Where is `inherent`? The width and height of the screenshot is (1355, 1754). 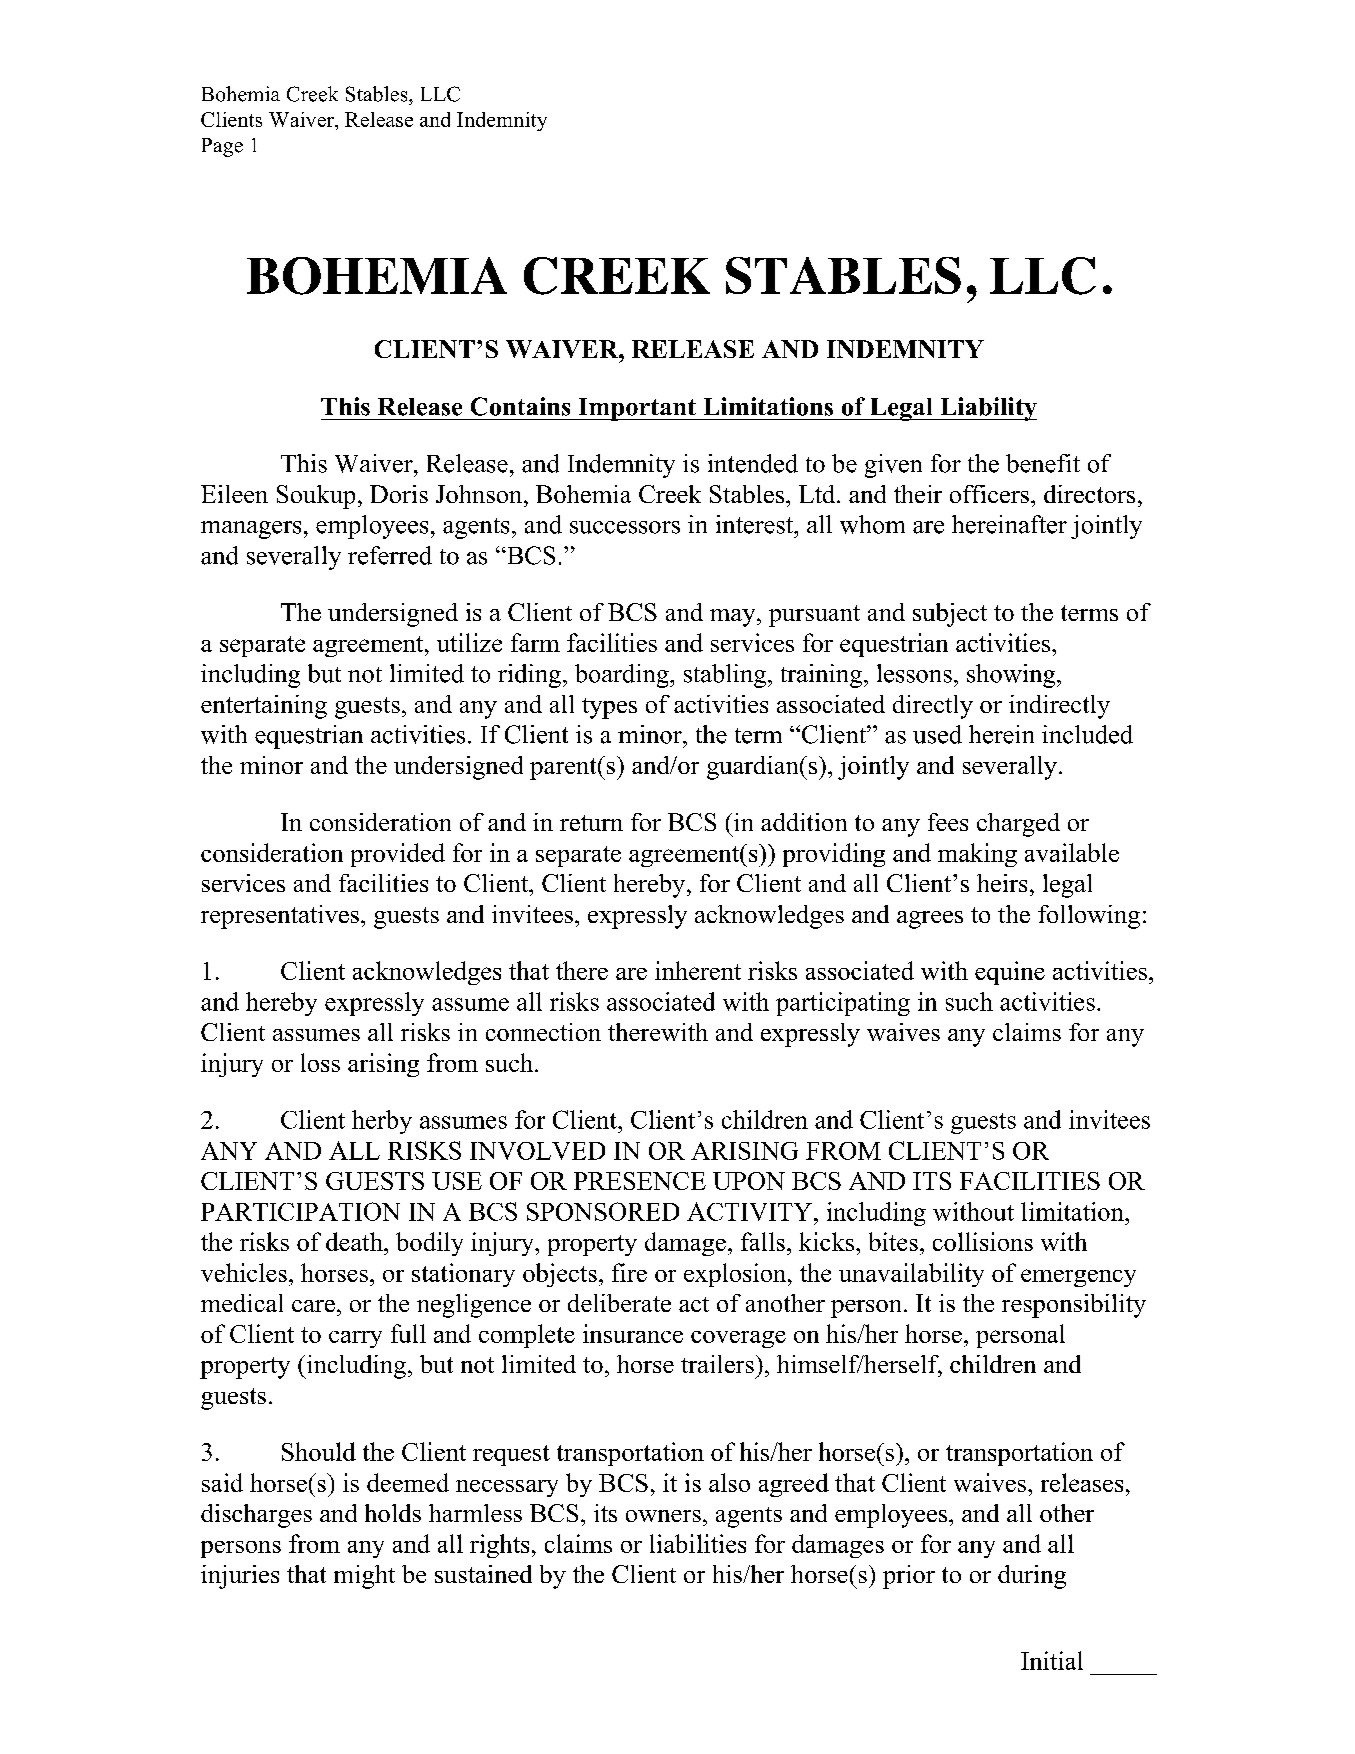
inherent is located at coordinates (698, 970).
